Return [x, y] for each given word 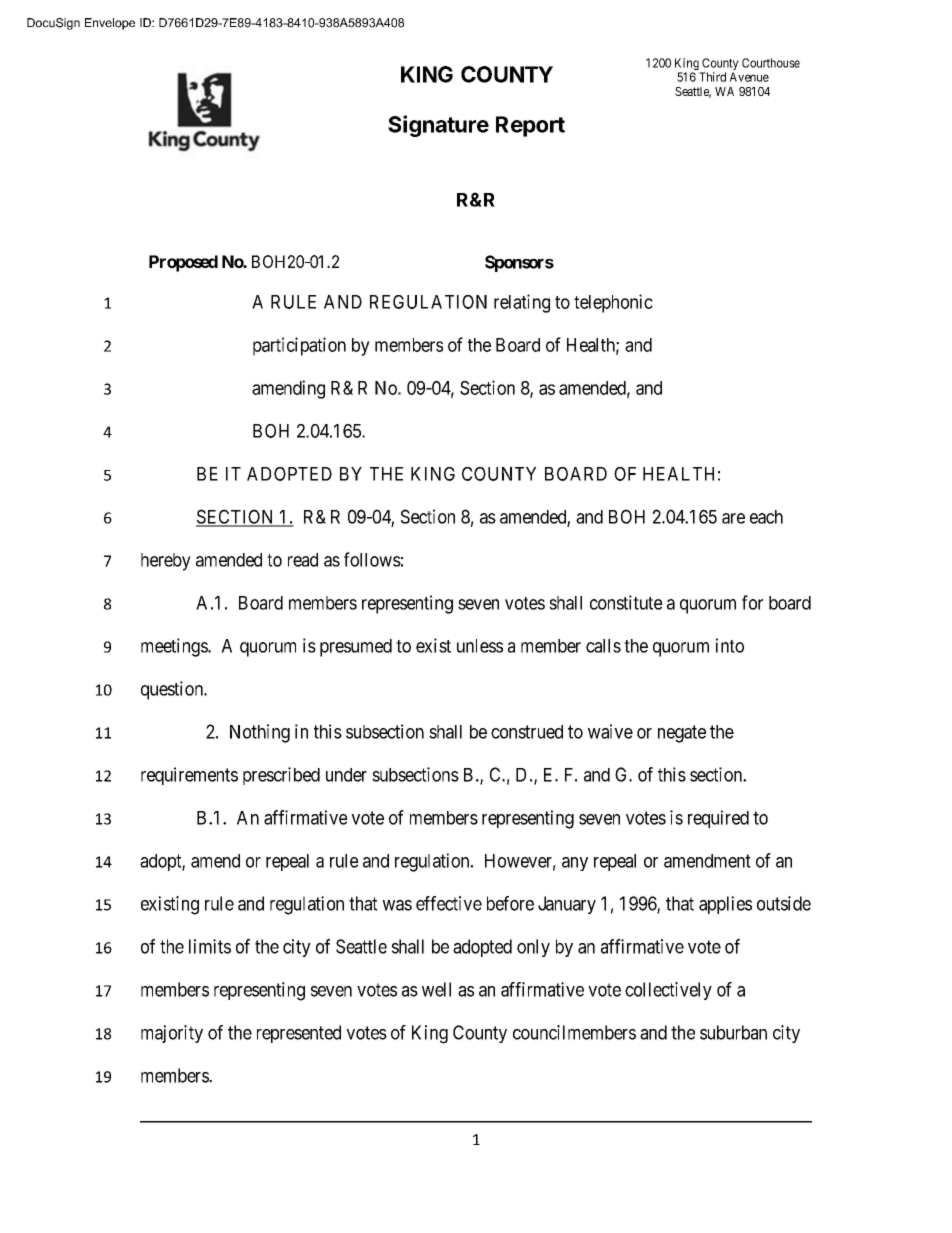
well [436, 989]
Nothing [260, 733]
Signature [438, 126]
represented [299, 1034]
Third [712, 77]
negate [682, 734]
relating [522, 303]
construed [527, 732]
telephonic [613, 303]
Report [530, 126]
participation [299, 346]
